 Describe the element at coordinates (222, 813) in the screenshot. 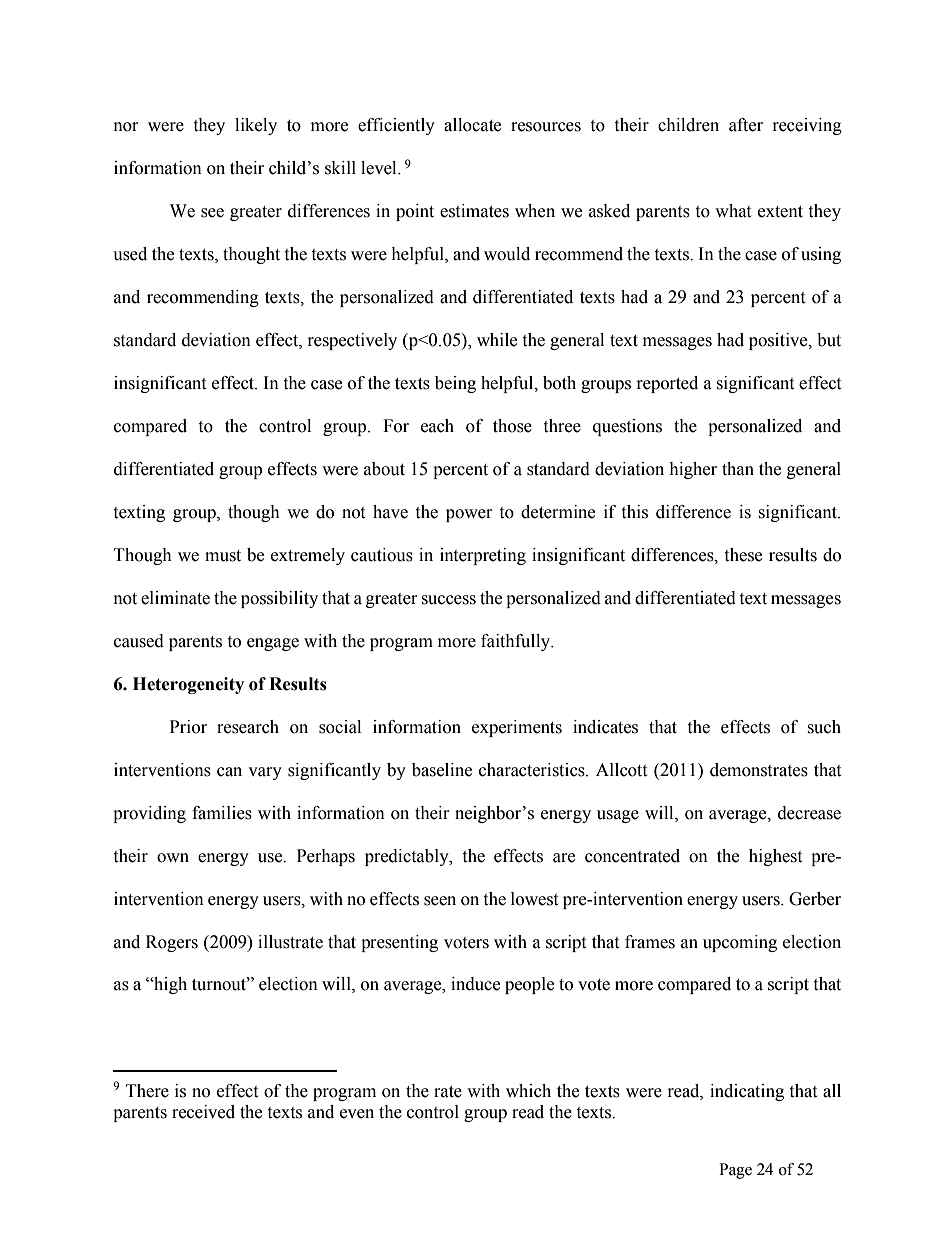

I see `families` at that location.
